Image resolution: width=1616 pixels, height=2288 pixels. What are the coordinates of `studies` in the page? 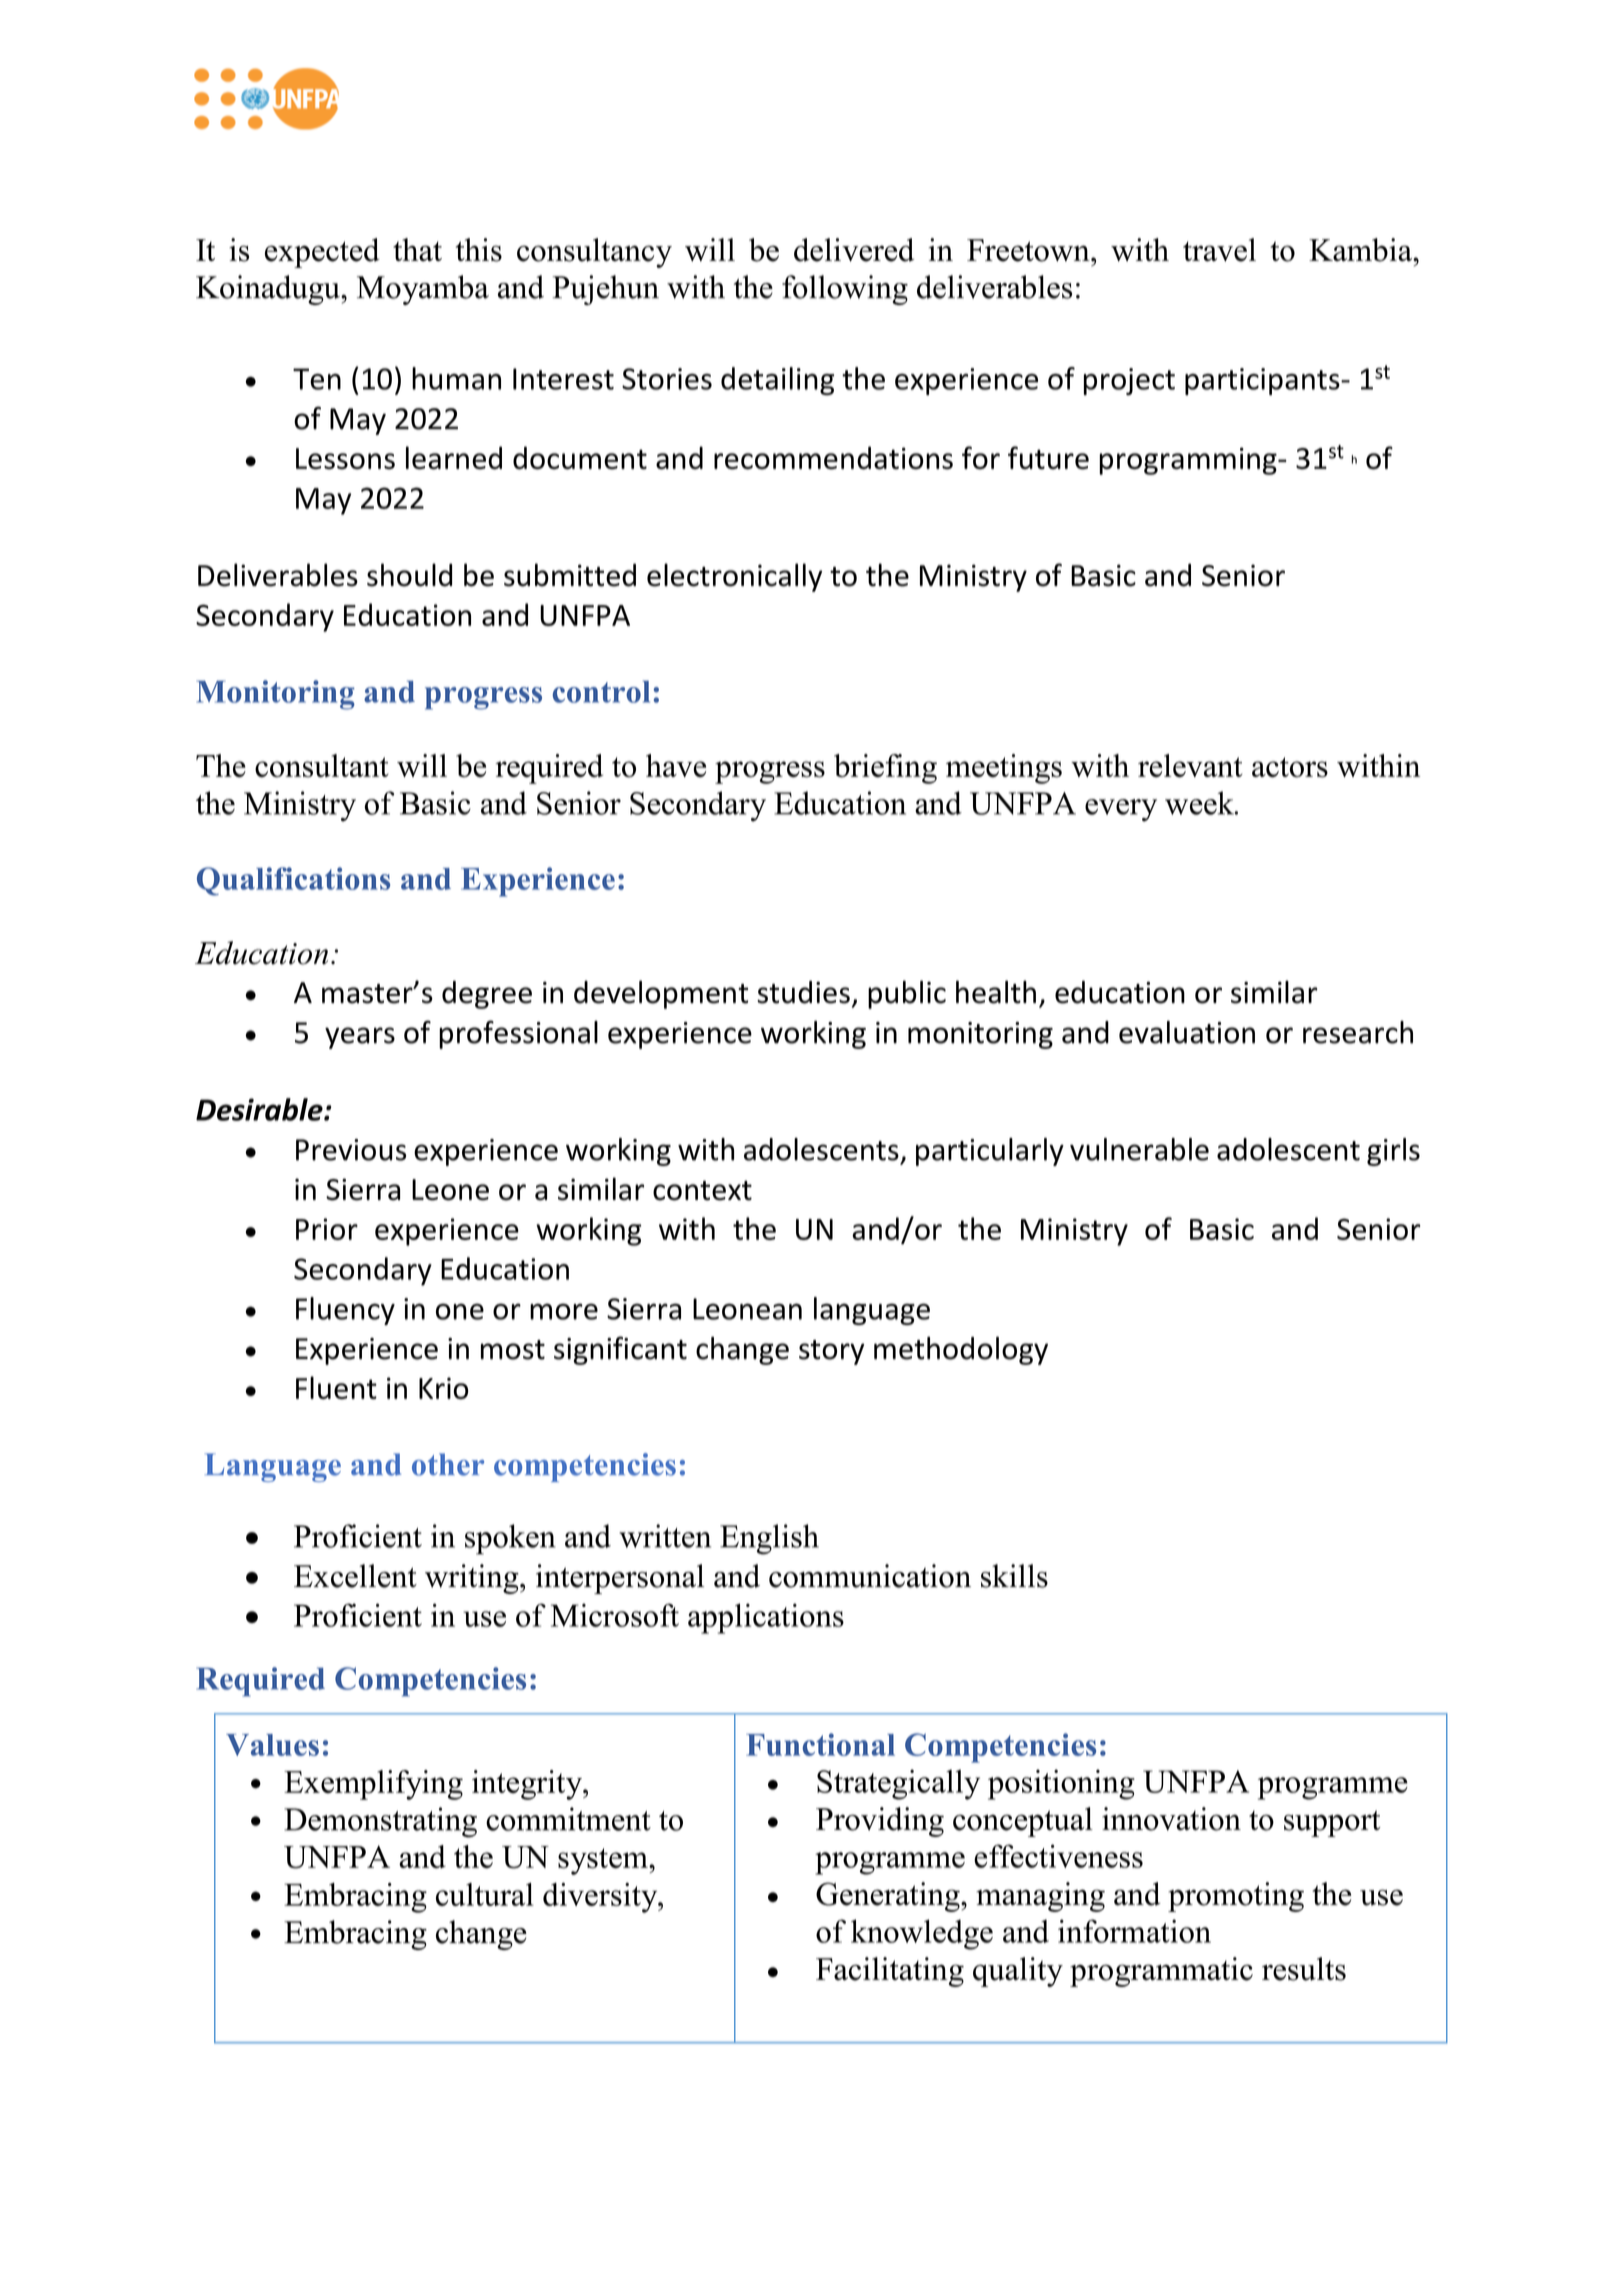 It's located at (803, 992).
